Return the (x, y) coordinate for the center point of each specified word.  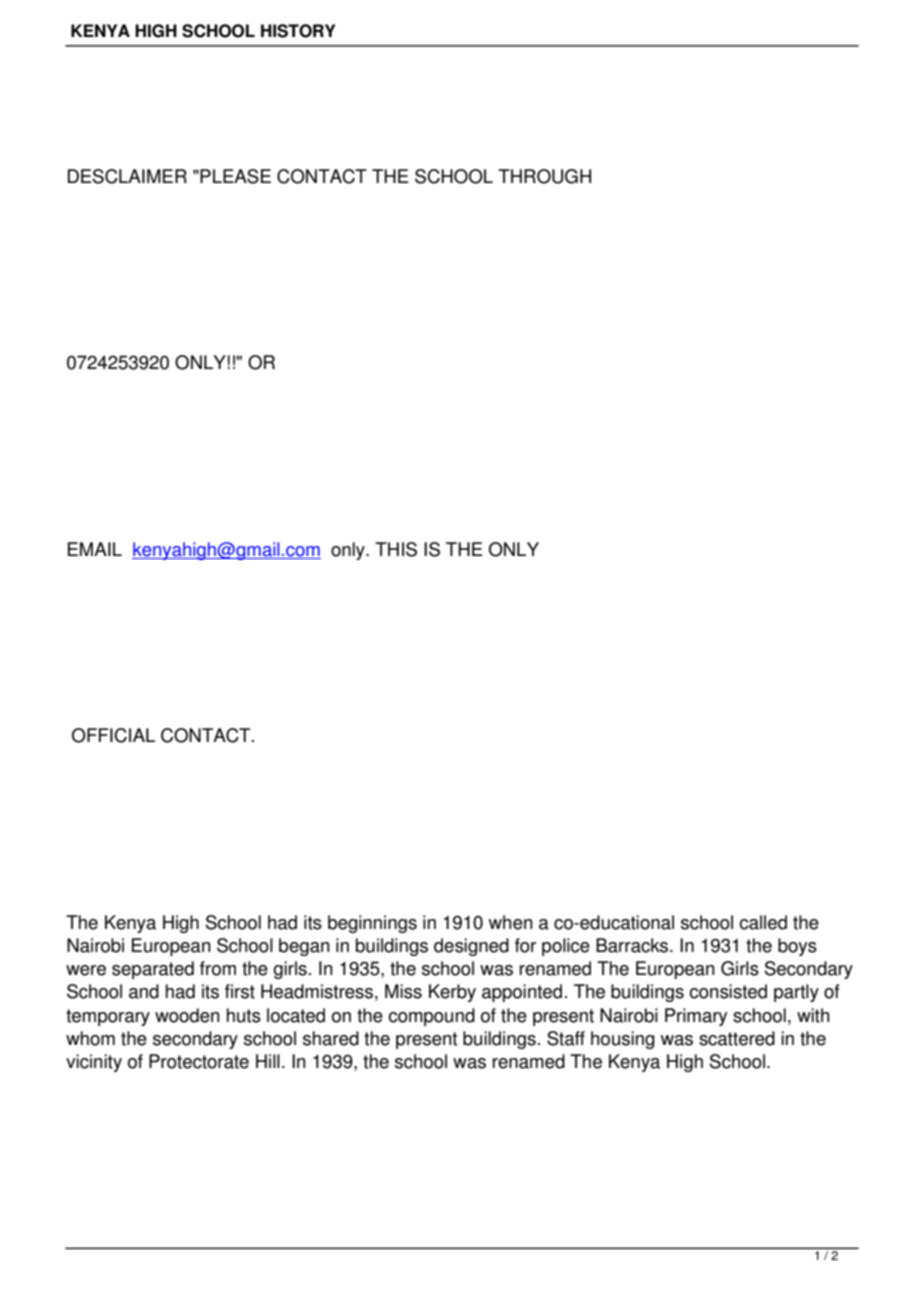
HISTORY (298, 31)
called (763, 922)
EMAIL (95, 549)
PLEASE (235, 176)
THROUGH (544, 176)
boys (797, 947)
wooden (187, 1015)
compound (431, 1017)
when (511, 922)
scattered (737, 1038)
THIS (396, 549)
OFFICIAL (113, 735)
